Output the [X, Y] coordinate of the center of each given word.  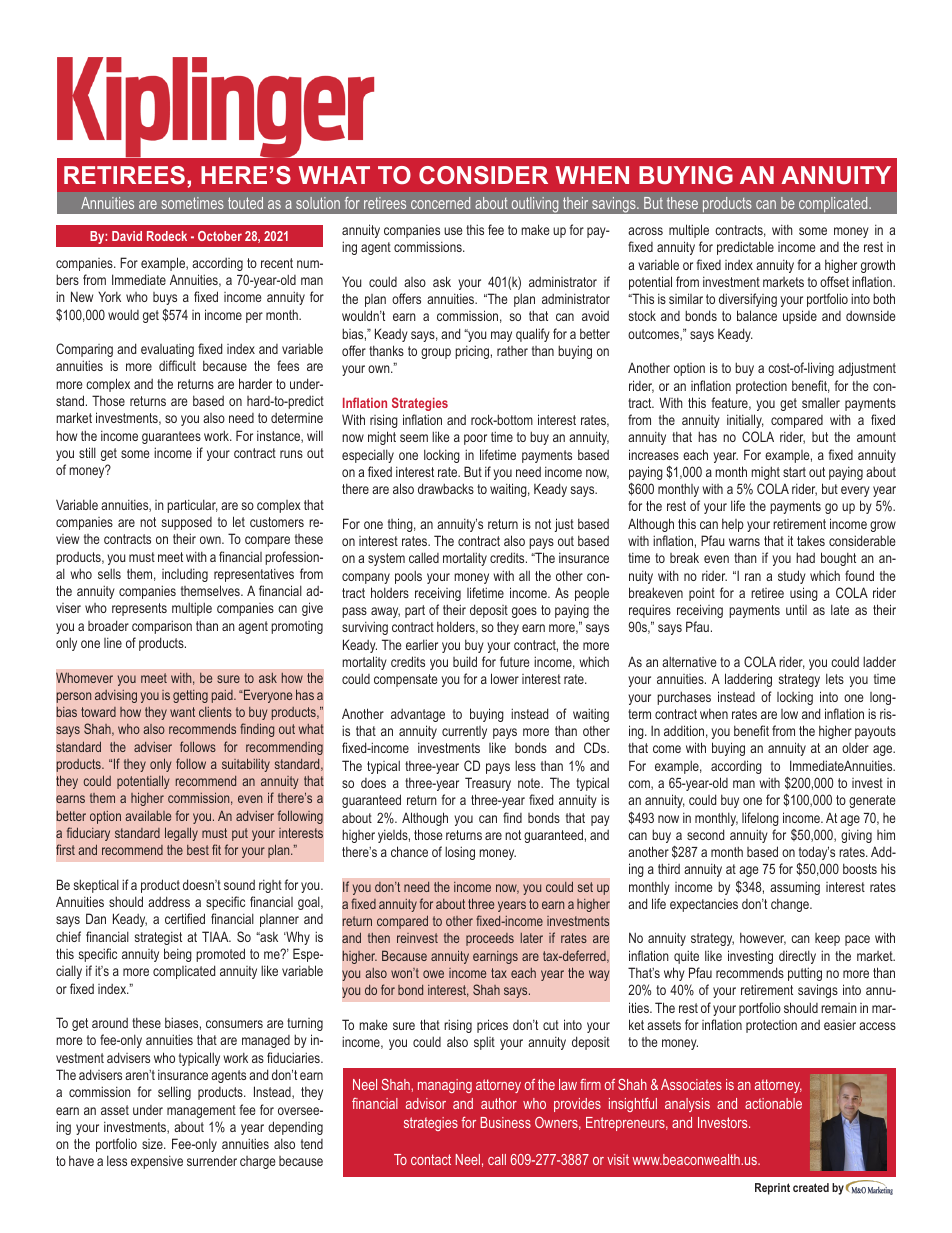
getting [190, 696]
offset [834, 281]
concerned [440, 203]
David [127, 236]
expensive [157, 1162]
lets [835, 678]
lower [505, 678]
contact [431, 1159]
